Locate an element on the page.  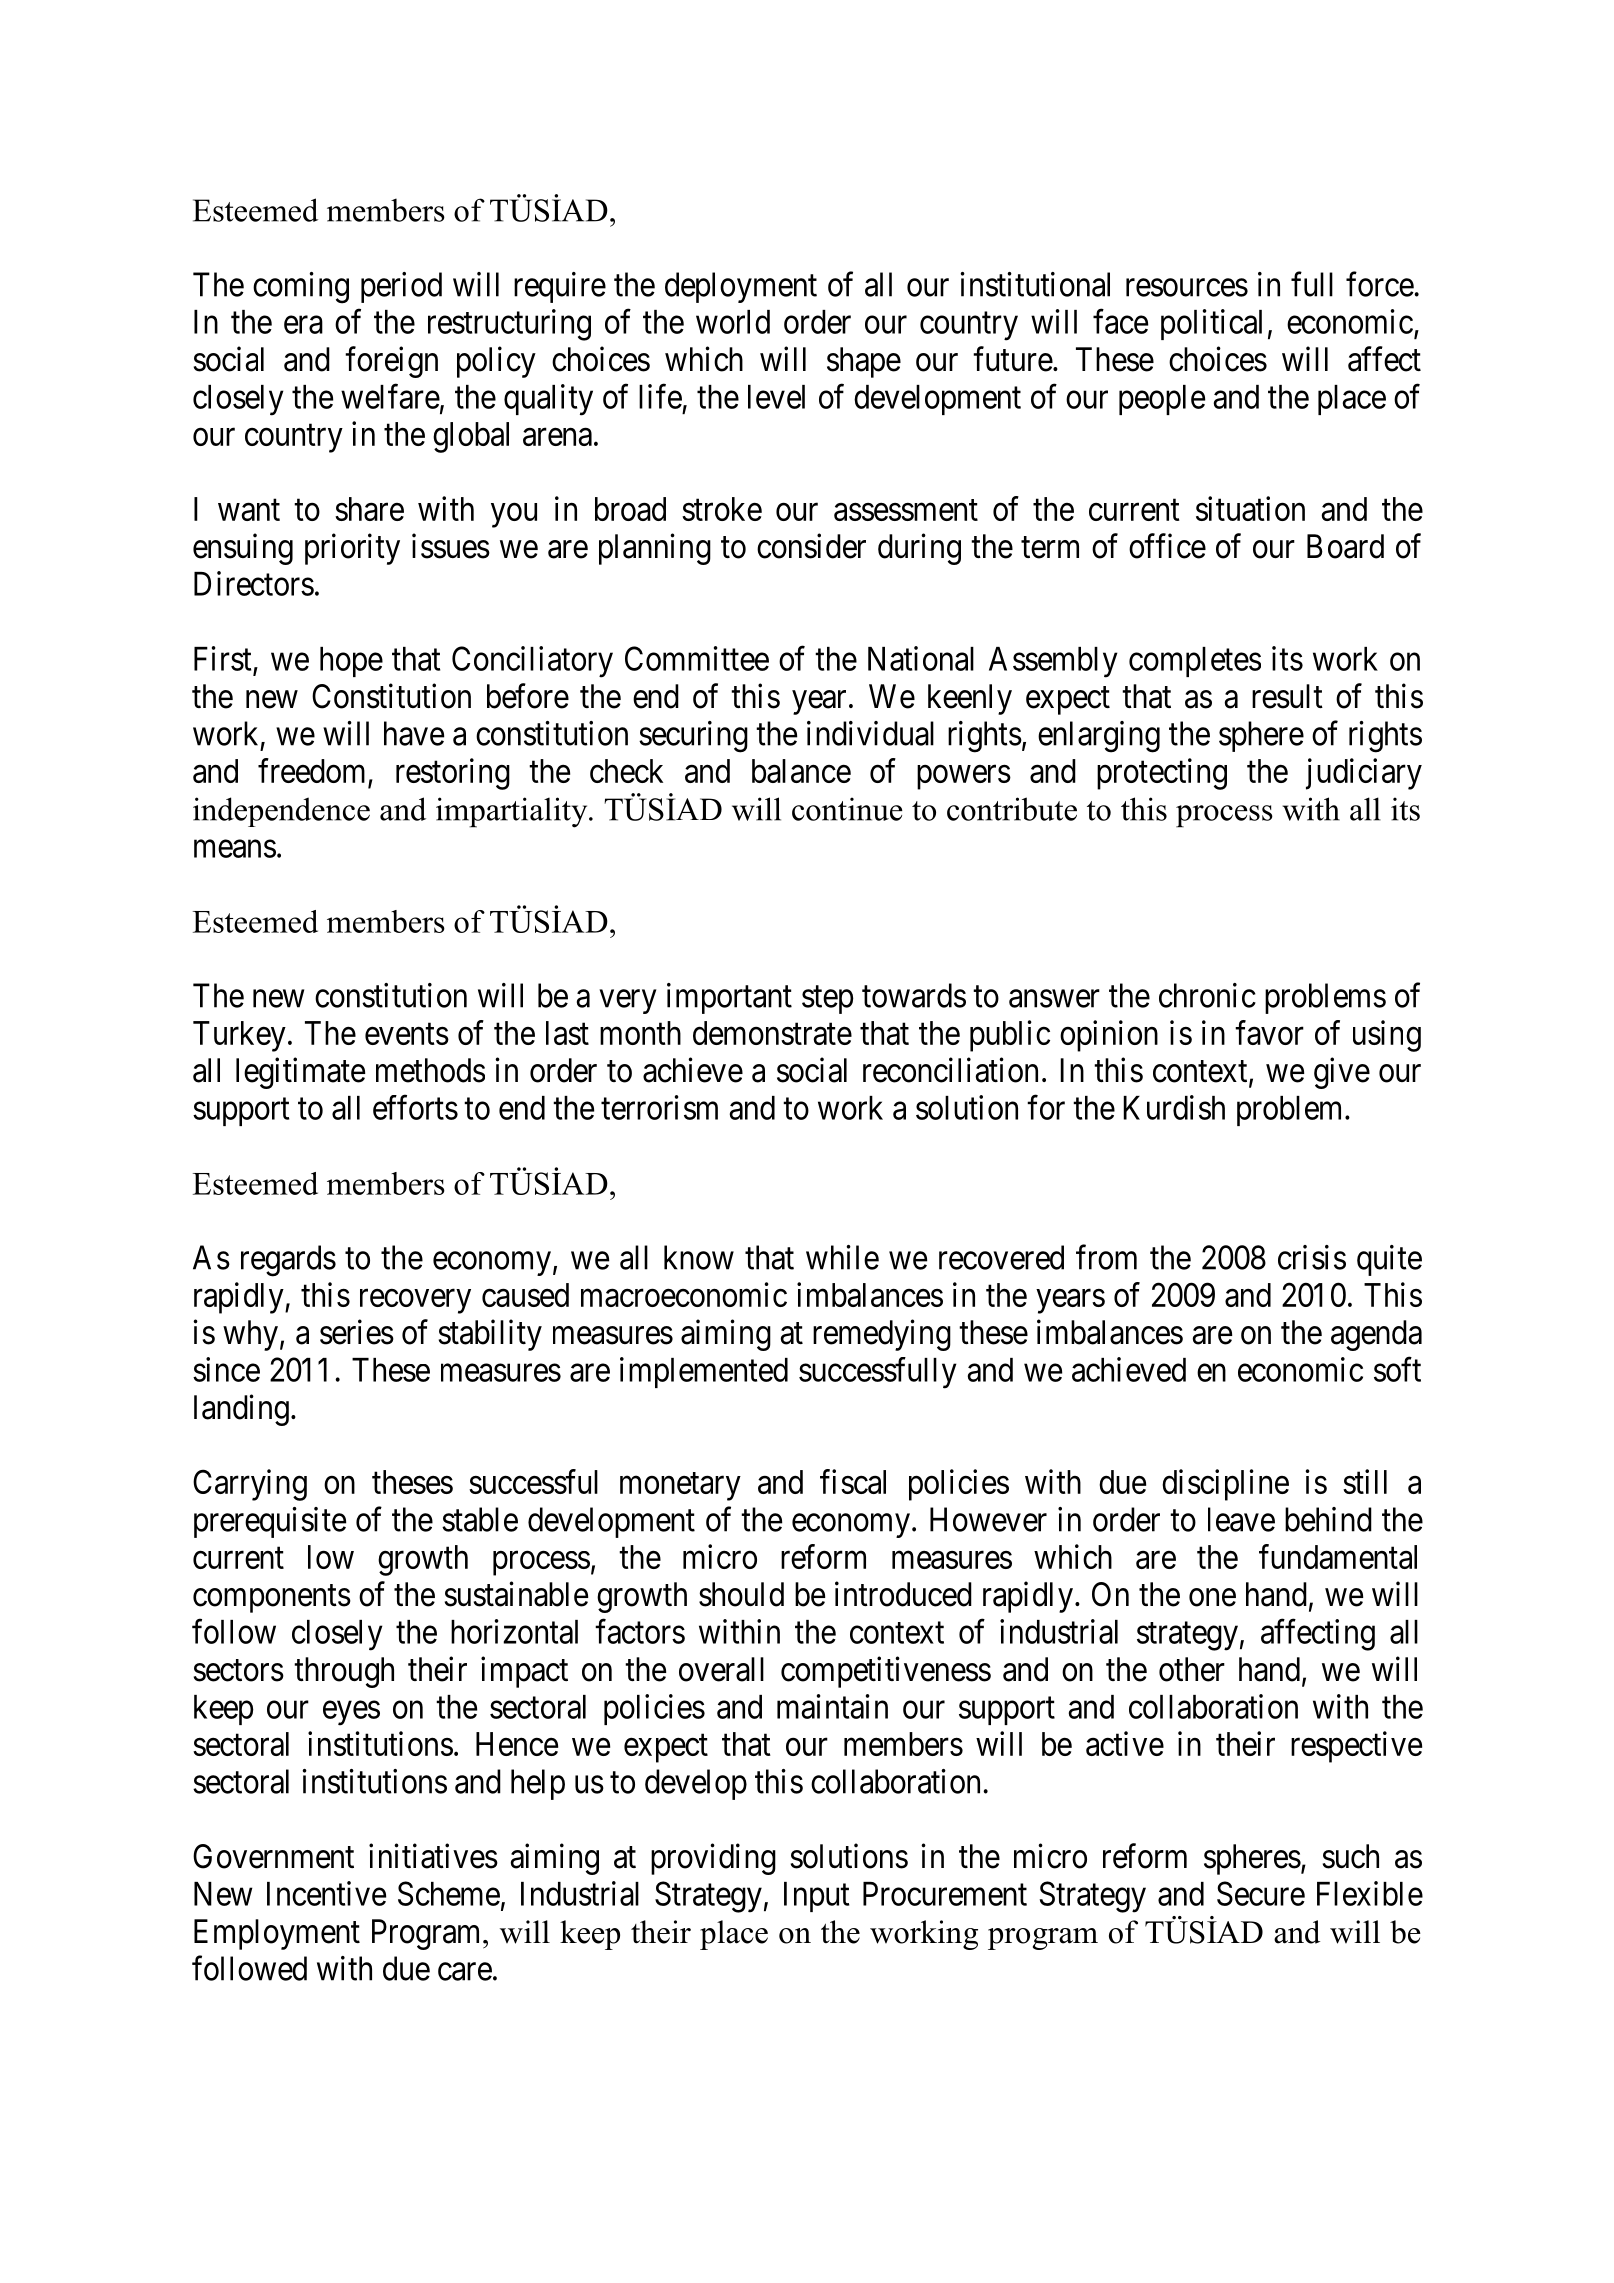
political is located at coordinates (1211, 324).
